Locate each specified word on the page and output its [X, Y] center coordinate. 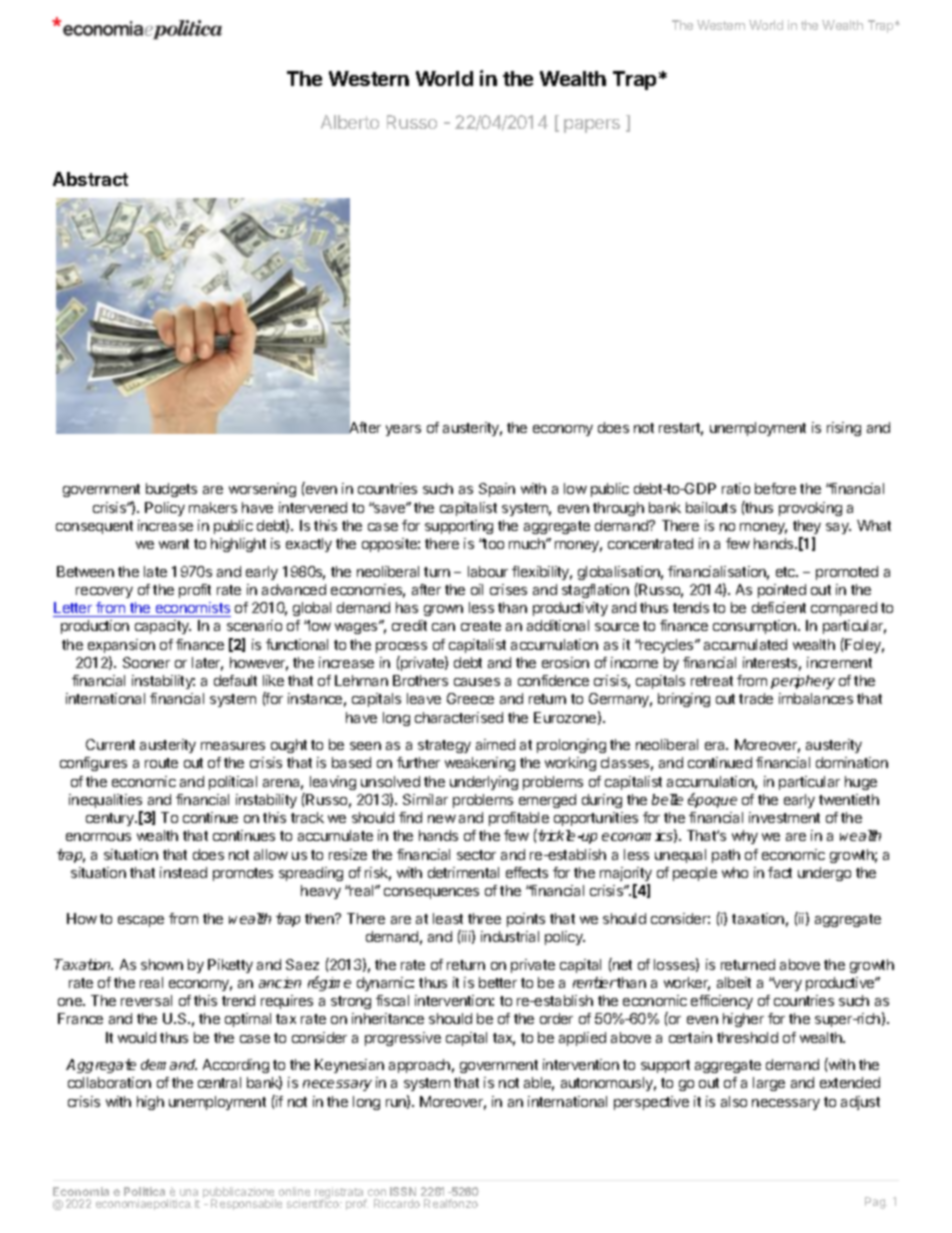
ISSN [403, 1193]
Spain [497, 490]
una [189, 1194]
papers [592, 126]
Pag [876, 1203]
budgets [171, 490]
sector [476, 855]
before [775, 488]
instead [183, 872]
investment [784, 817]
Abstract [90, 179]
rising [844, 429]
